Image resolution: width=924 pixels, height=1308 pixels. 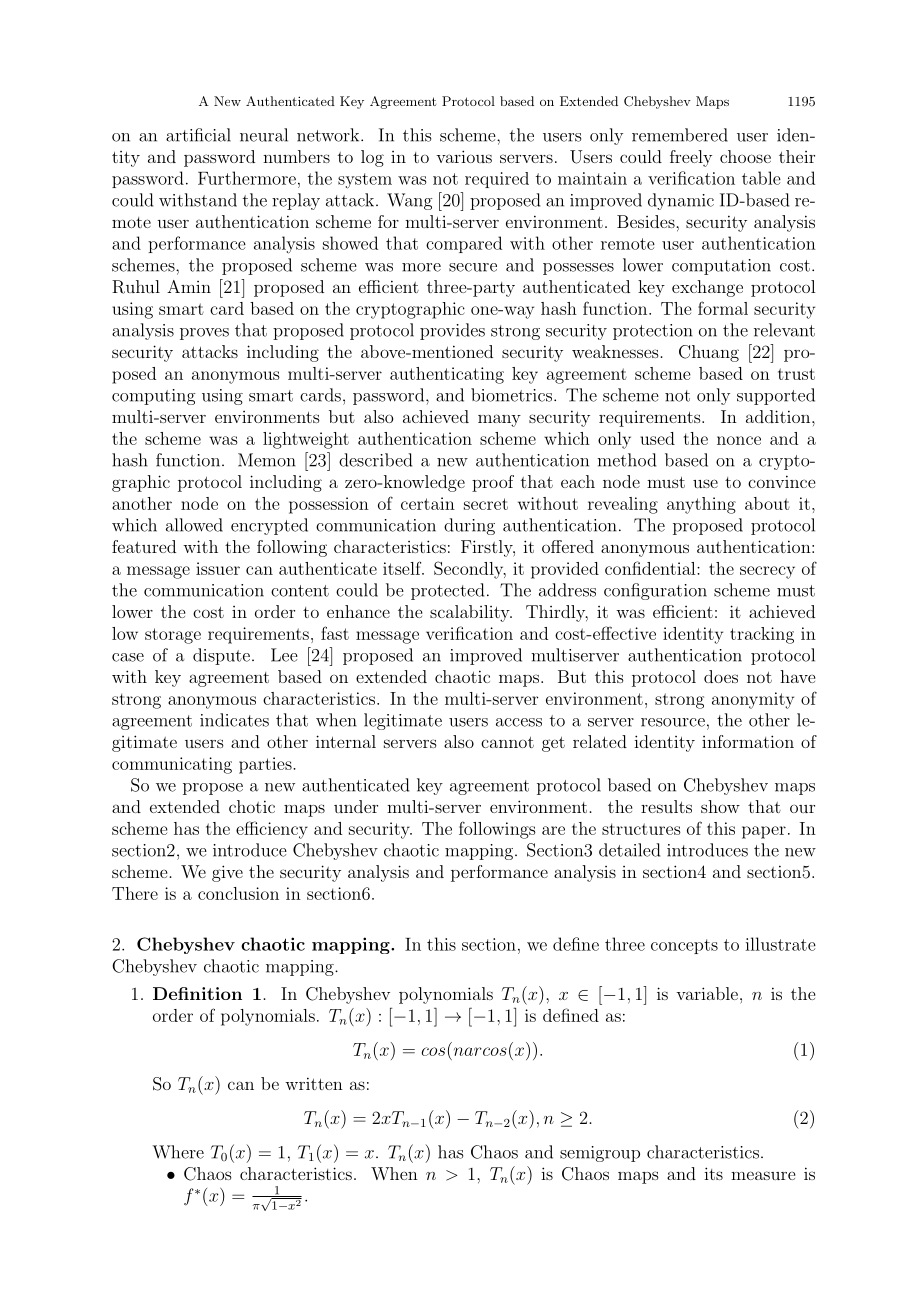 I want to click on does, so click(x=721, y=676).
